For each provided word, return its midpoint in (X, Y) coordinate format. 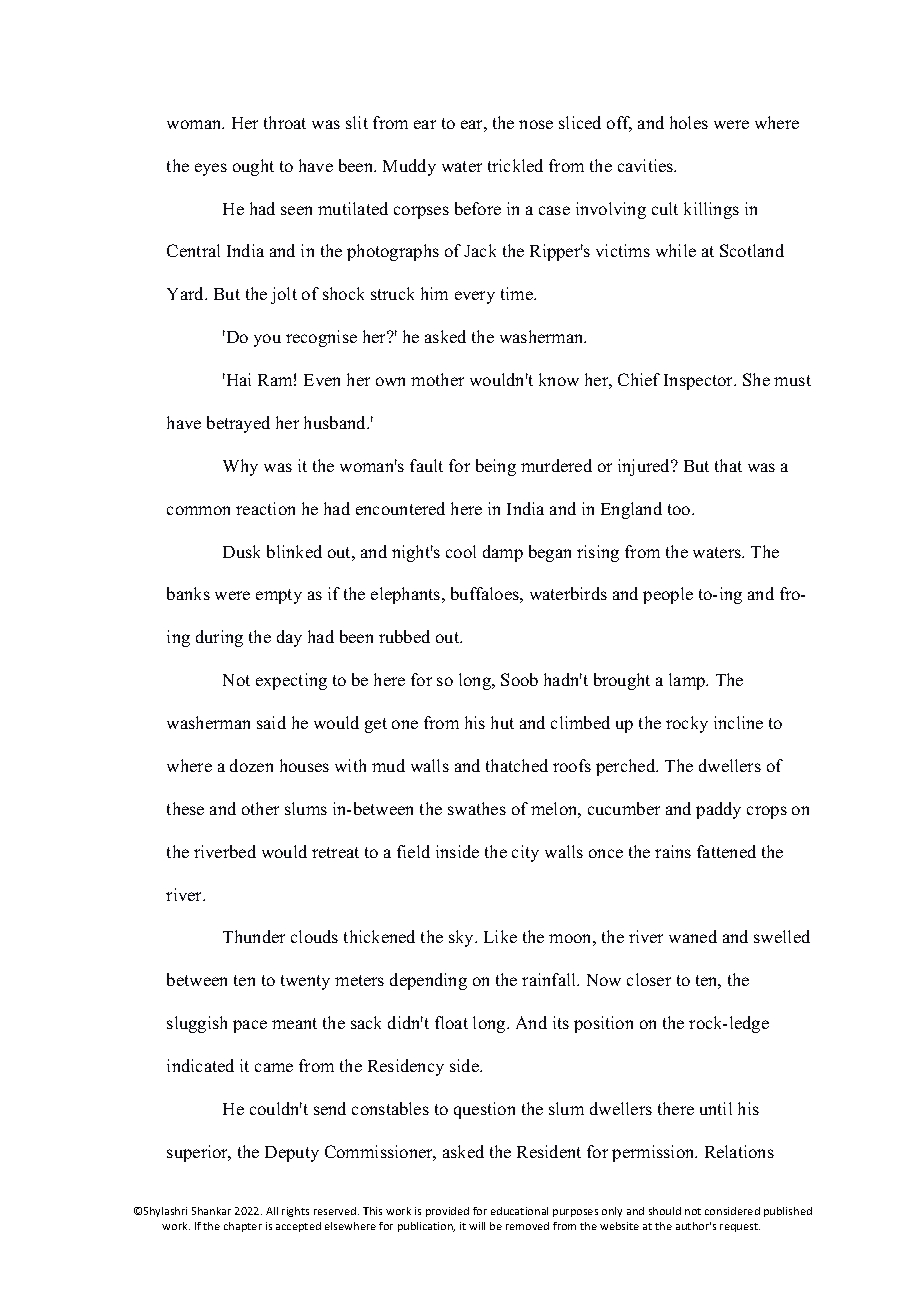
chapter (243, 1227)
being (496, 467)
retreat (335, 852)
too (680, 509)
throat (285, 122)
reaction (265, 508)
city (525, 853)
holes (689, 122)
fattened (726, 851)
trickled (515, 165)
